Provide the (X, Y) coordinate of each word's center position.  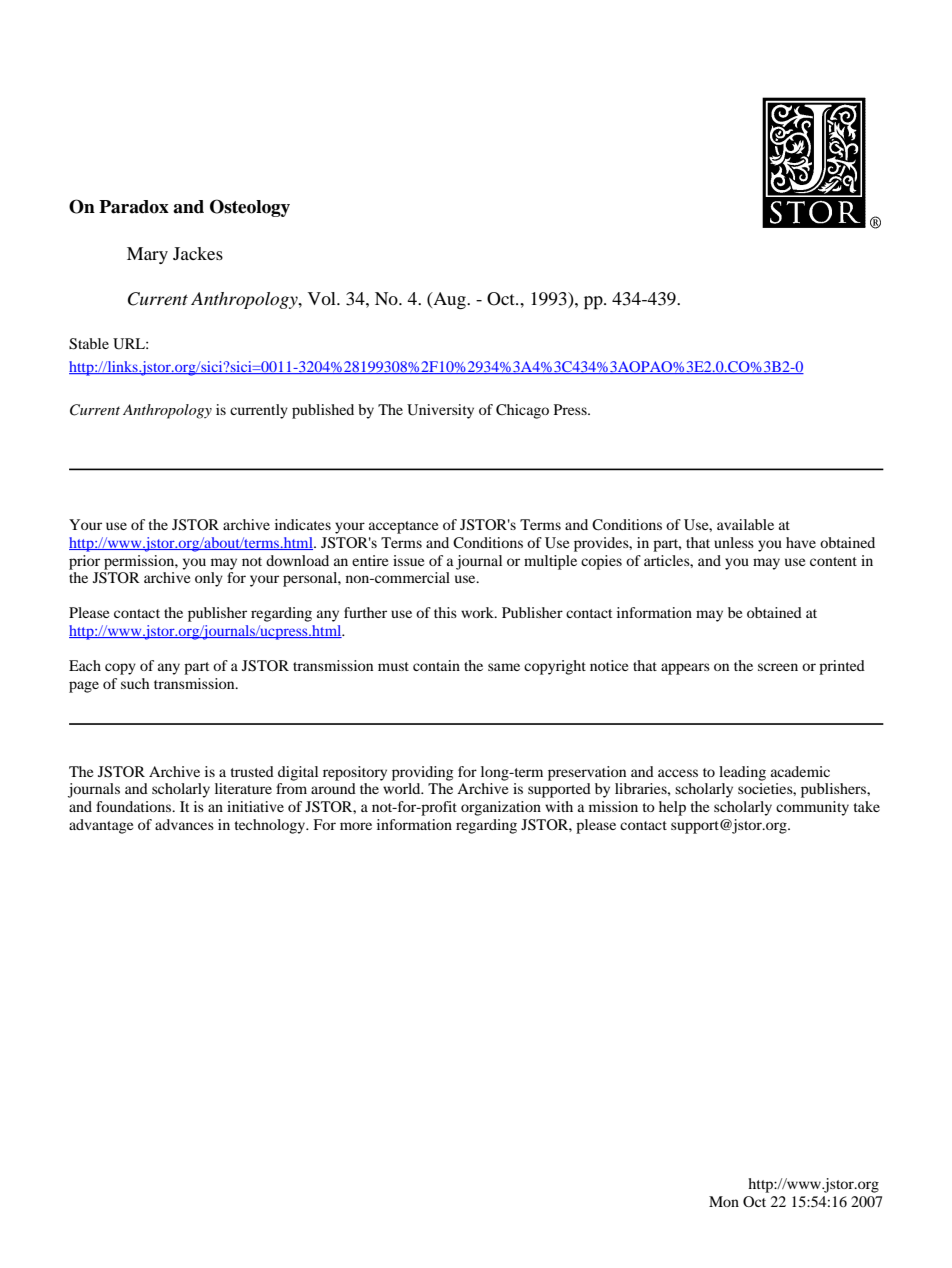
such (135, 683)
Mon (724, 1201)
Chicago (522, 411)
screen (778, 667)
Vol (323, 298)
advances (184, 824)
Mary (147, 255)
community (812, 808)
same (504, 667)
